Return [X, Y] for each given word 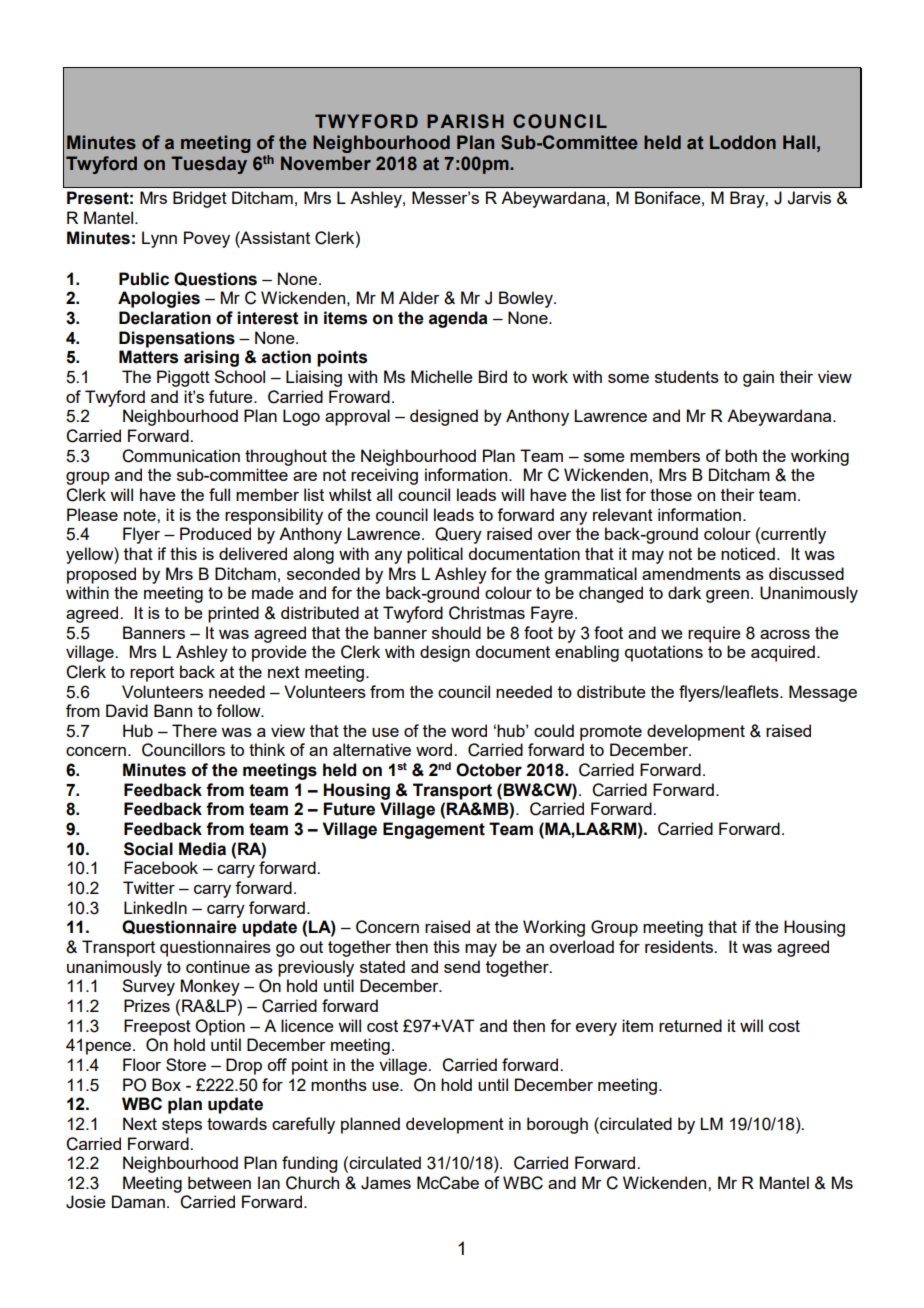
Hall [799, 142]
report [152, 674]
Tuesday [209, 165]
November [326, 163]
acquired [783, 653]
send [462, 966]
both [741, 455]
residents [680, 946]
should [456, 632]
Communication [181, 456]
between [219, 1182]
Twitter [149, 887]
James [386, 1183]
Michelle [442, 376]
